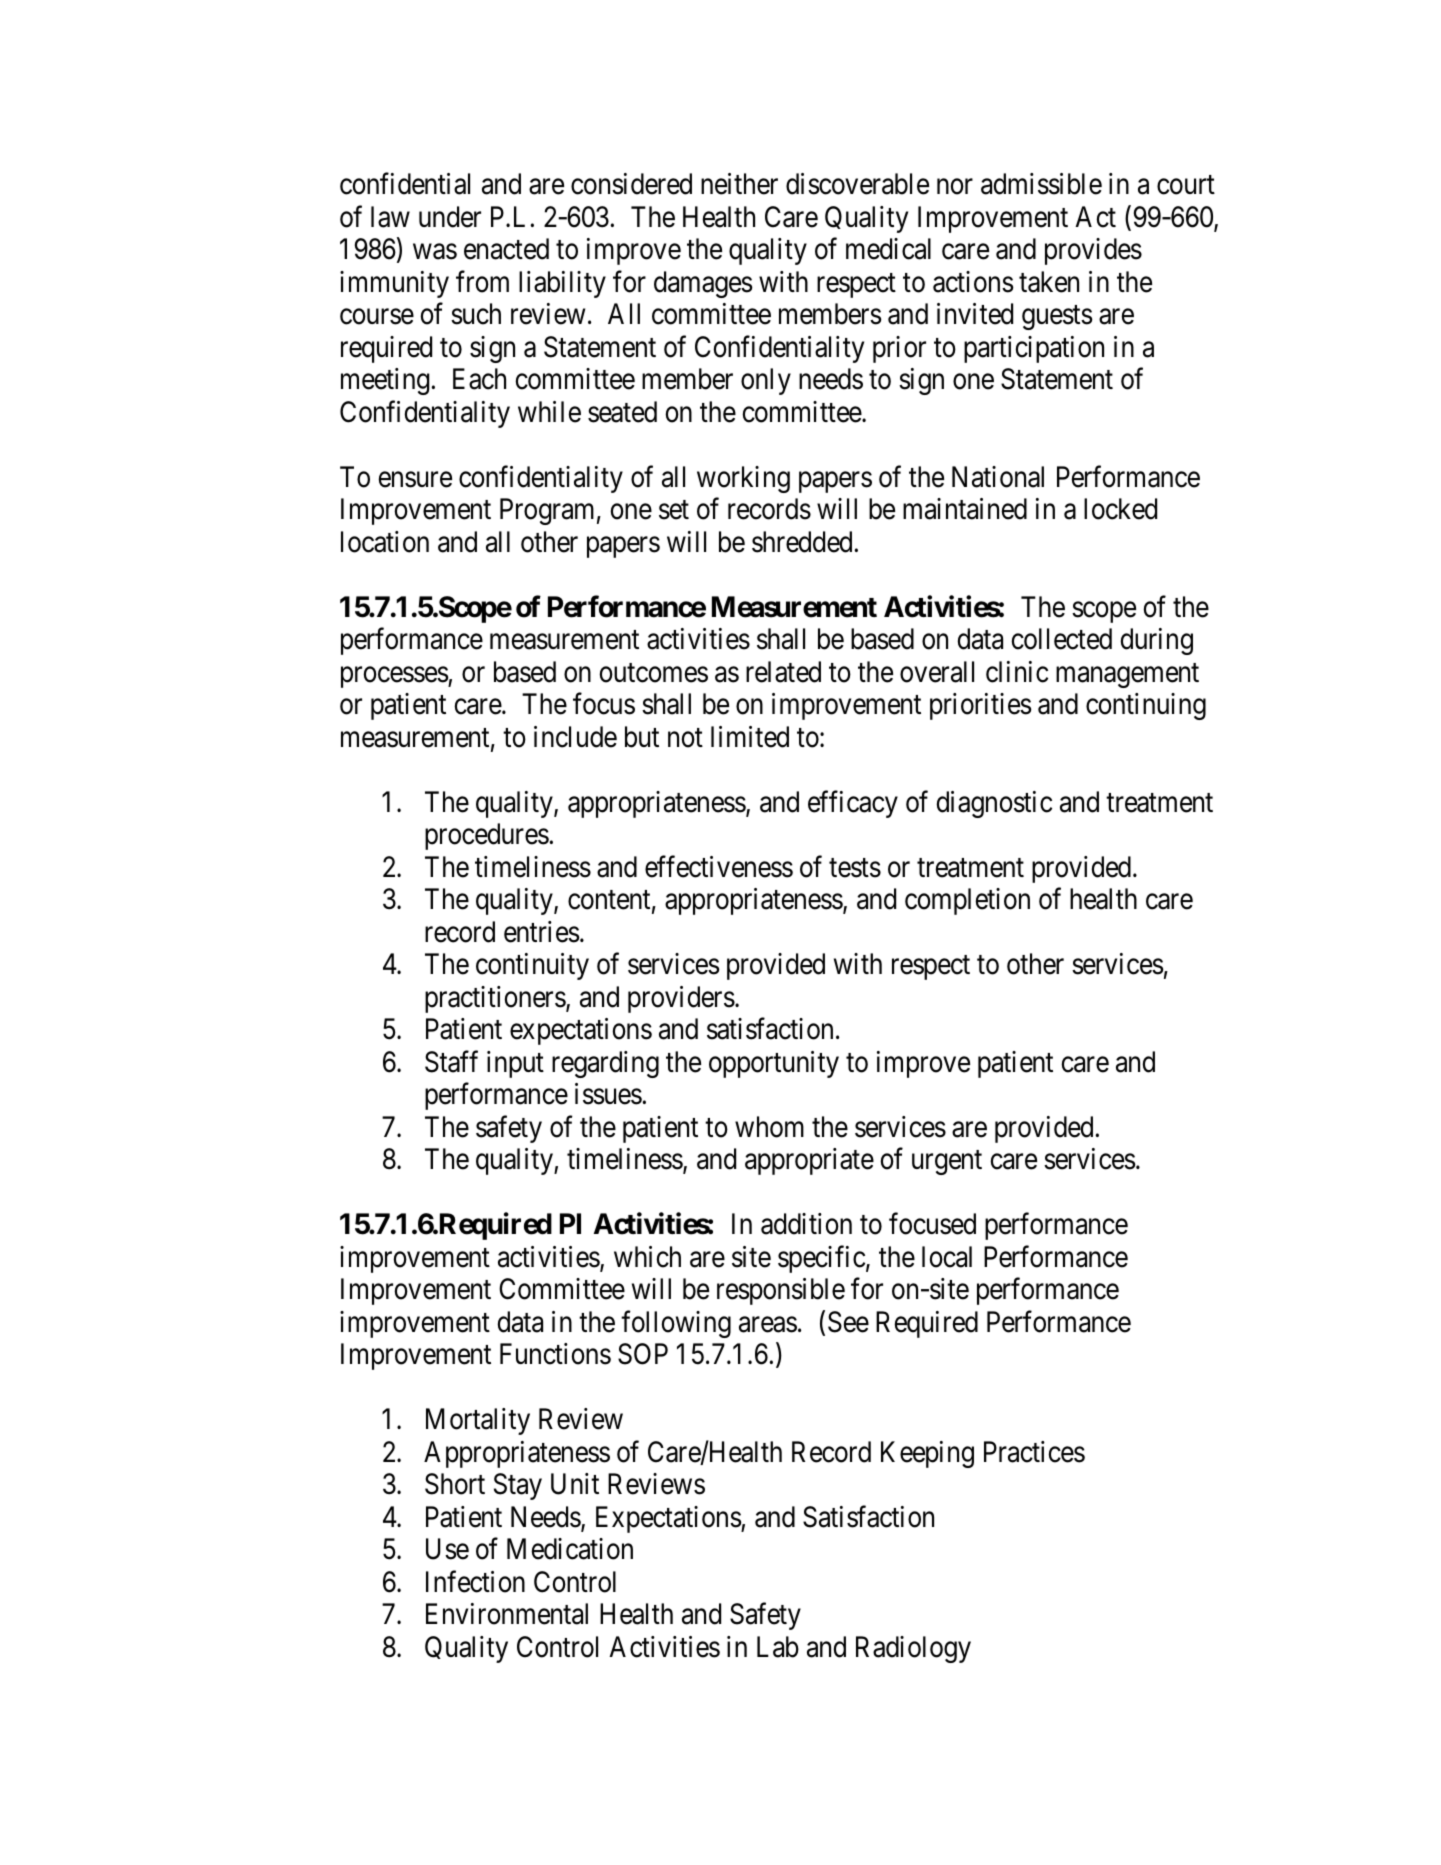  Describe the element at coordinates (450, 217) in the screenshot. I see `under` at that location.
